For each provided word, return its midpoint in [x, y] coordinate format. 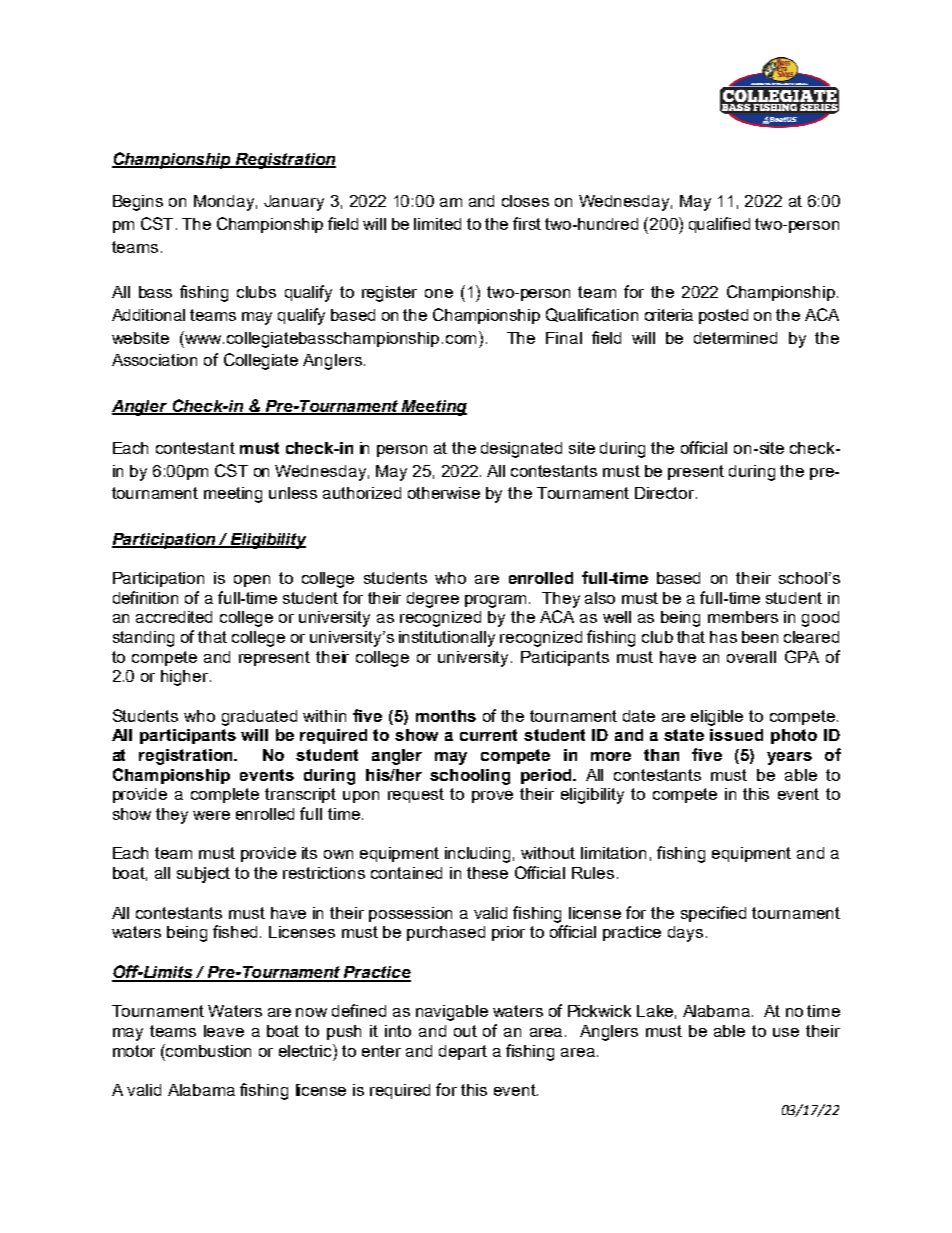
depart [463, 1052]
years [789, 758]
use [786, 1032]
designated [521, 450]
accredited [174, 617]
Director [666, 493]
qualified [719, 225]
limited [437, 224]
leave [224, 1031]
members [743, 617]
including [477, 855]
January [294, 203]
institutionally [447, 639]
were [211, 815]
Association [154, 360]
